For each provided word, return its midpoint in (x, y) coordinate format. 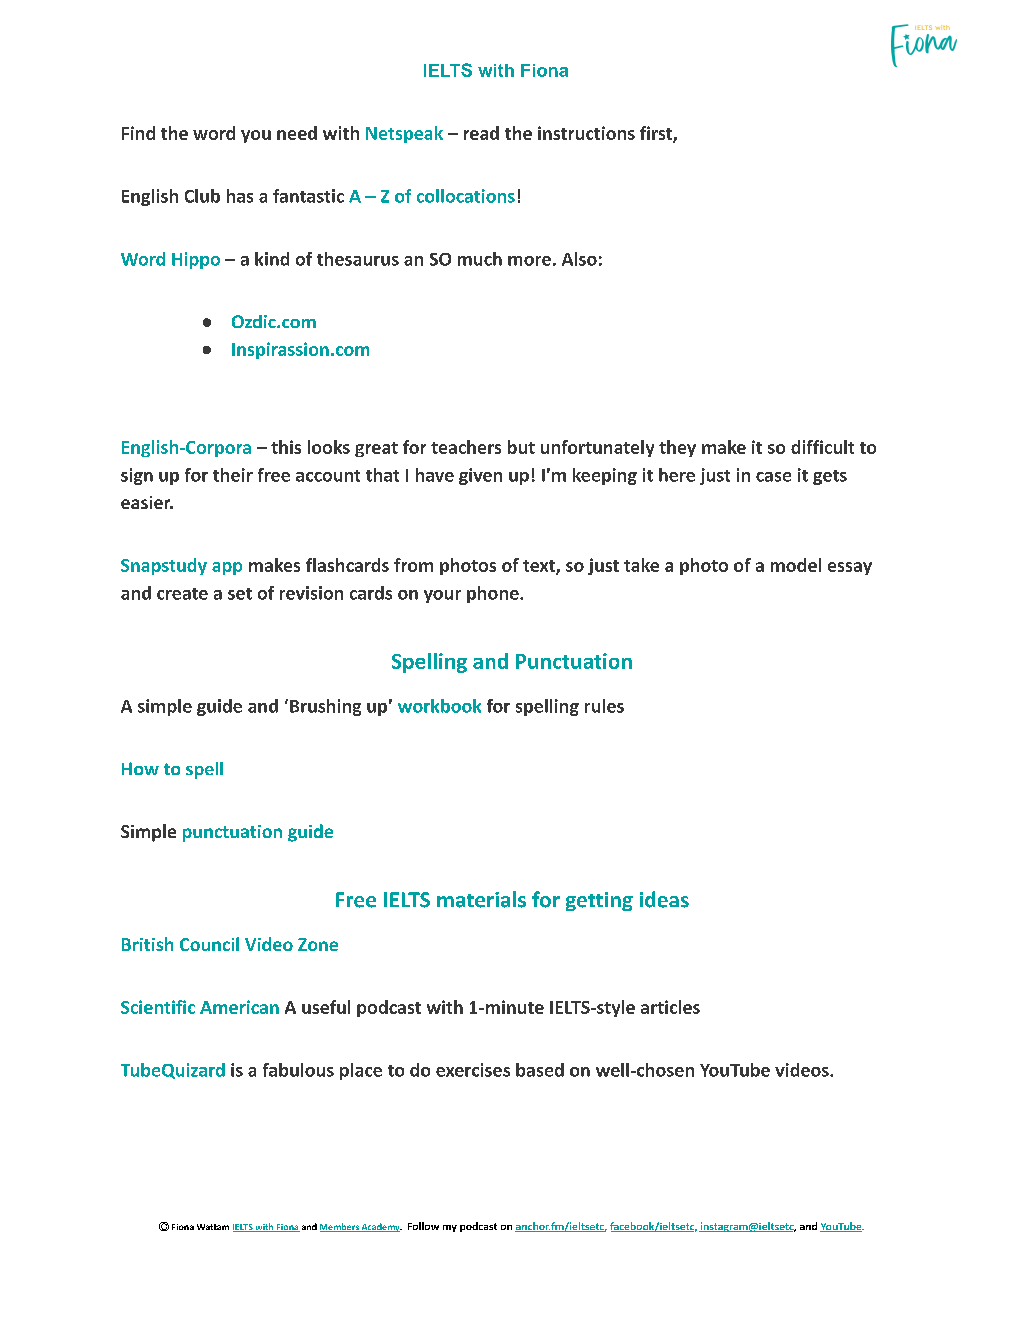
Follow (423, 1226)
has (240, 196)
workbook (439, 706)
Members (340, 1227)
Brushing (324, 707)
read (481, 133)
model (796, 565)
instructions (586, 133)
